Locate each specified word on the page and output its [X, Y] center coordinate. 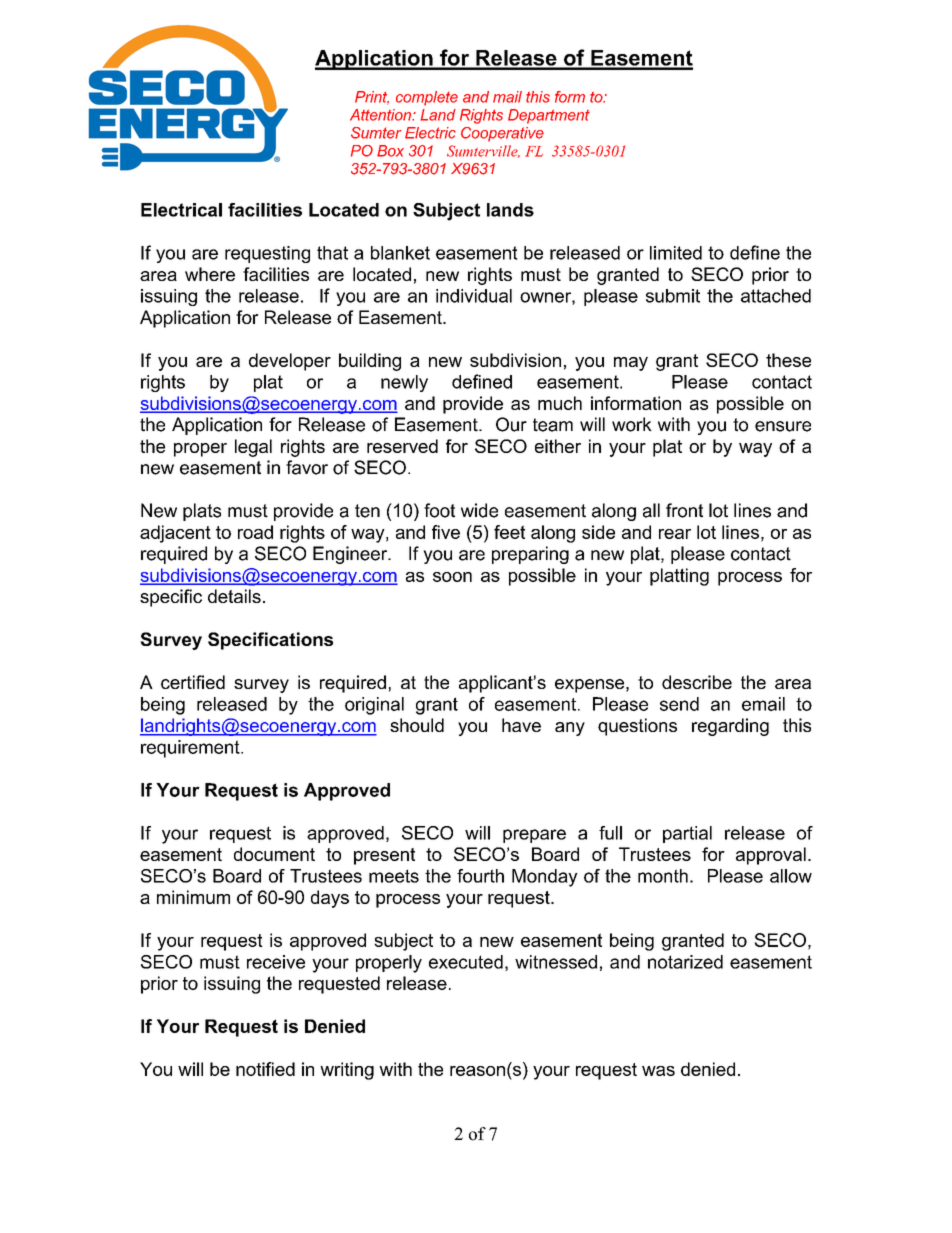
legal [253, 448]
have [521, 725]
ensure [783, 426]
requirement [191, 749]
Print [372, 98]
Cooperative [502, 134]
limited [676, 253]
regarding [730, 727]
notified [265, 1069]
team [553, 425]
